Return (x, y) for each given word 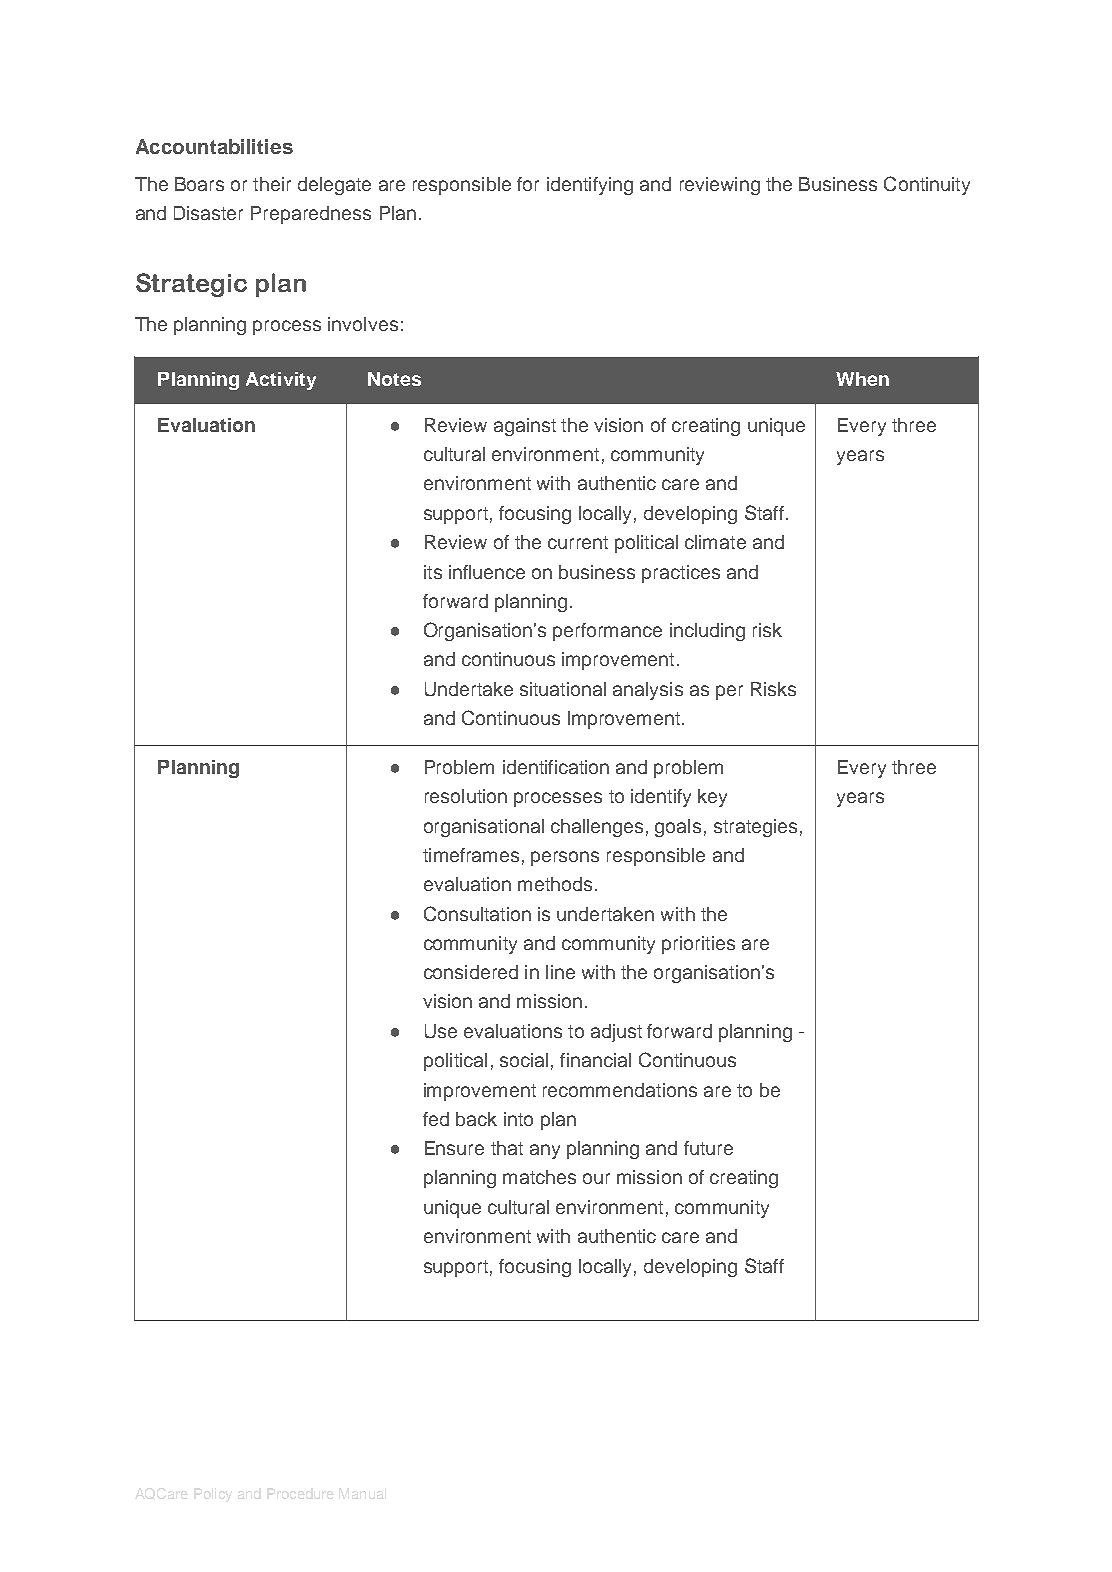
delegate (334, 186)
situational (563, 689)
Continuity (927, 185)
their (272, 184)
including (707, 632)
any (545, 1151)
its (433, 572)
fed (436, 1119)
